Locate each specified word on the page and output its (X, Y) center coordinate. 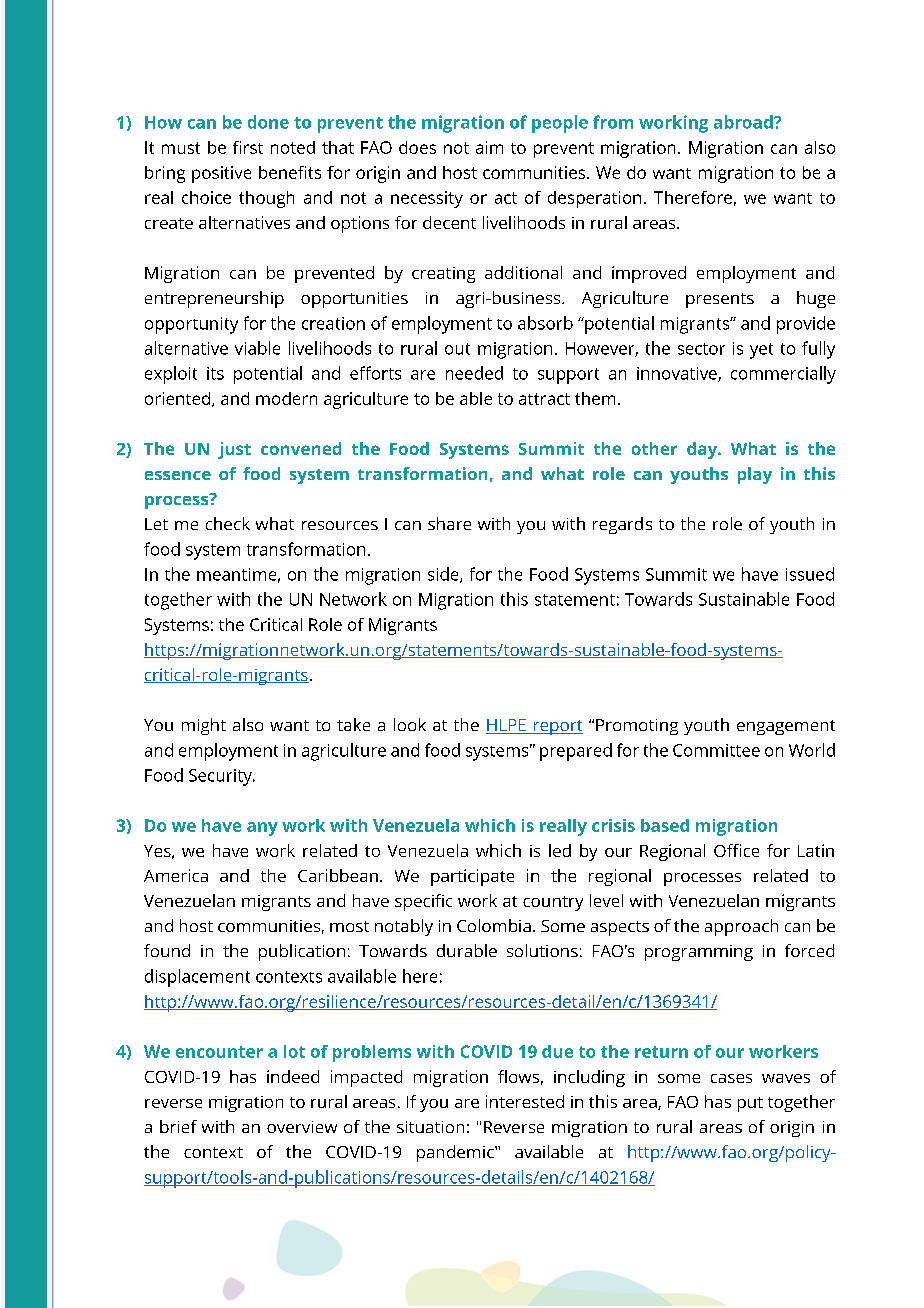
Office (736, 850)
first (248, 147)
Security (221, 777)
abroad (744, 122)
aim (489, 147)
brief (178, 1126)
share (449, 523)
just (234, 450)
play (755, 475)
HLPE (507, 726)
